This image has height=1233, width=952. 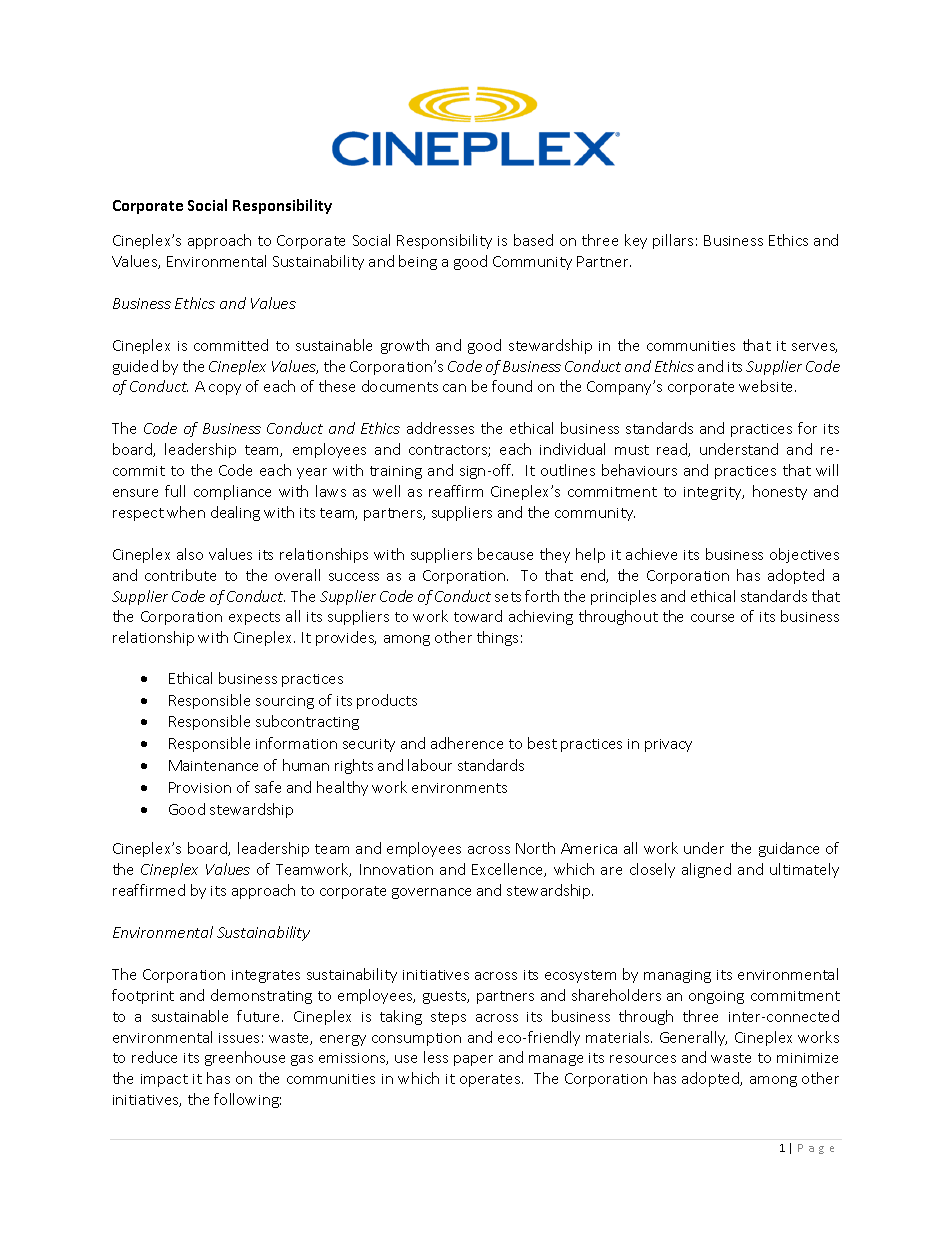 What do you see at coordinates (712, 618) in the image?
I see `course` at bounding box center [712, 618].
